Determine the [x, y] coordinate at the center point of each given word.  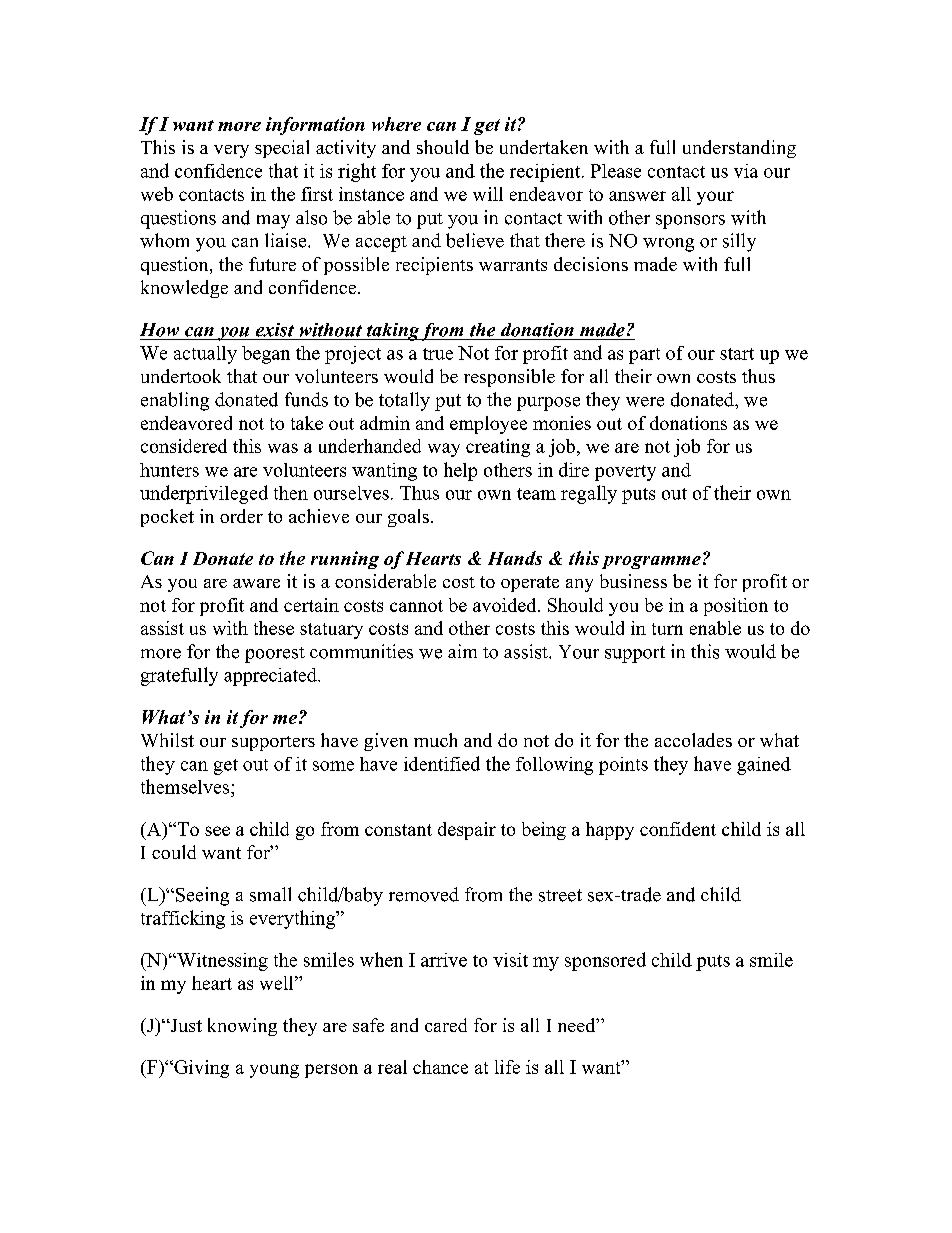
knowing [242, 1027]
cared [446, 1025]
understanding [739, 149]
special [282, 149]
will [488, 194]
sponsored [605, 961]
